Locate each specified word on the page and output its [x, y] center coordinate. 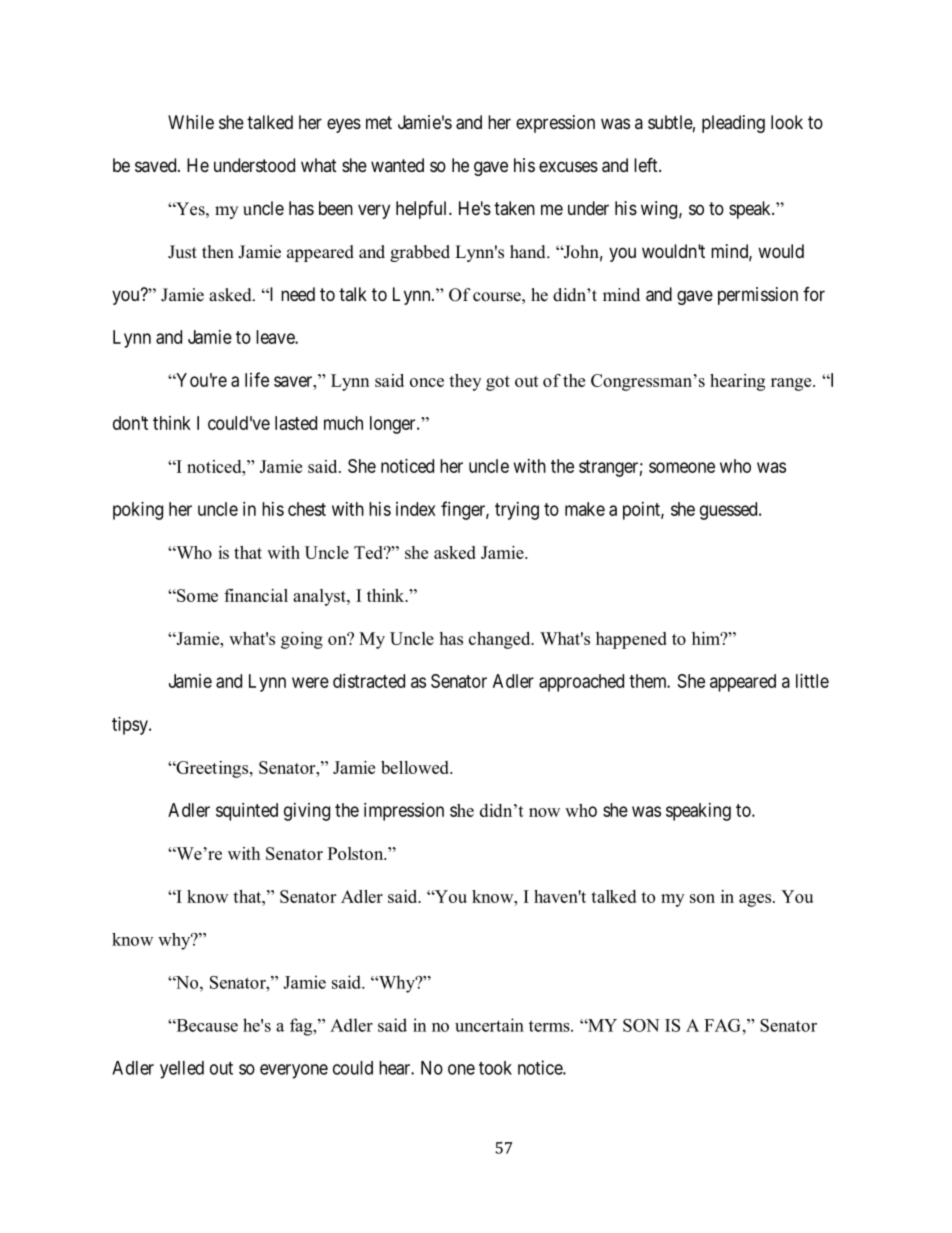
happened [631, 640]
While [191, 122]
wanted [397, 165]
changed [501, 640]
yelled [182, 1070]
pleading [733, 124]
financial [256, 595]
